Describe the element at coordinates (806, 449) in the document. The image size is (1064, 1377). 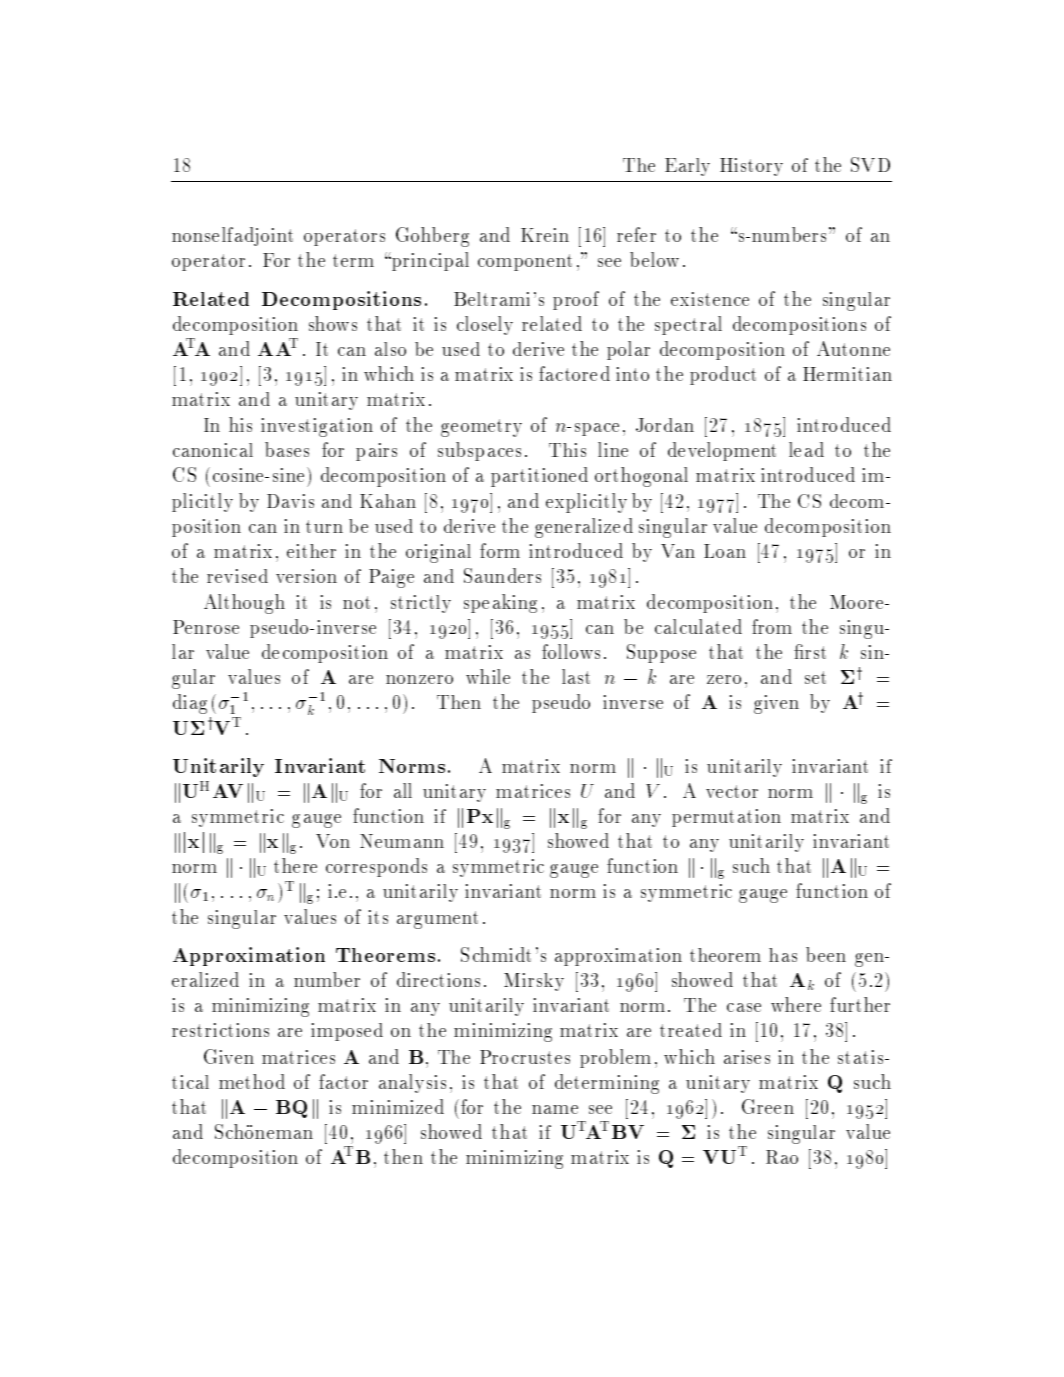
I see `lead` at that location.
